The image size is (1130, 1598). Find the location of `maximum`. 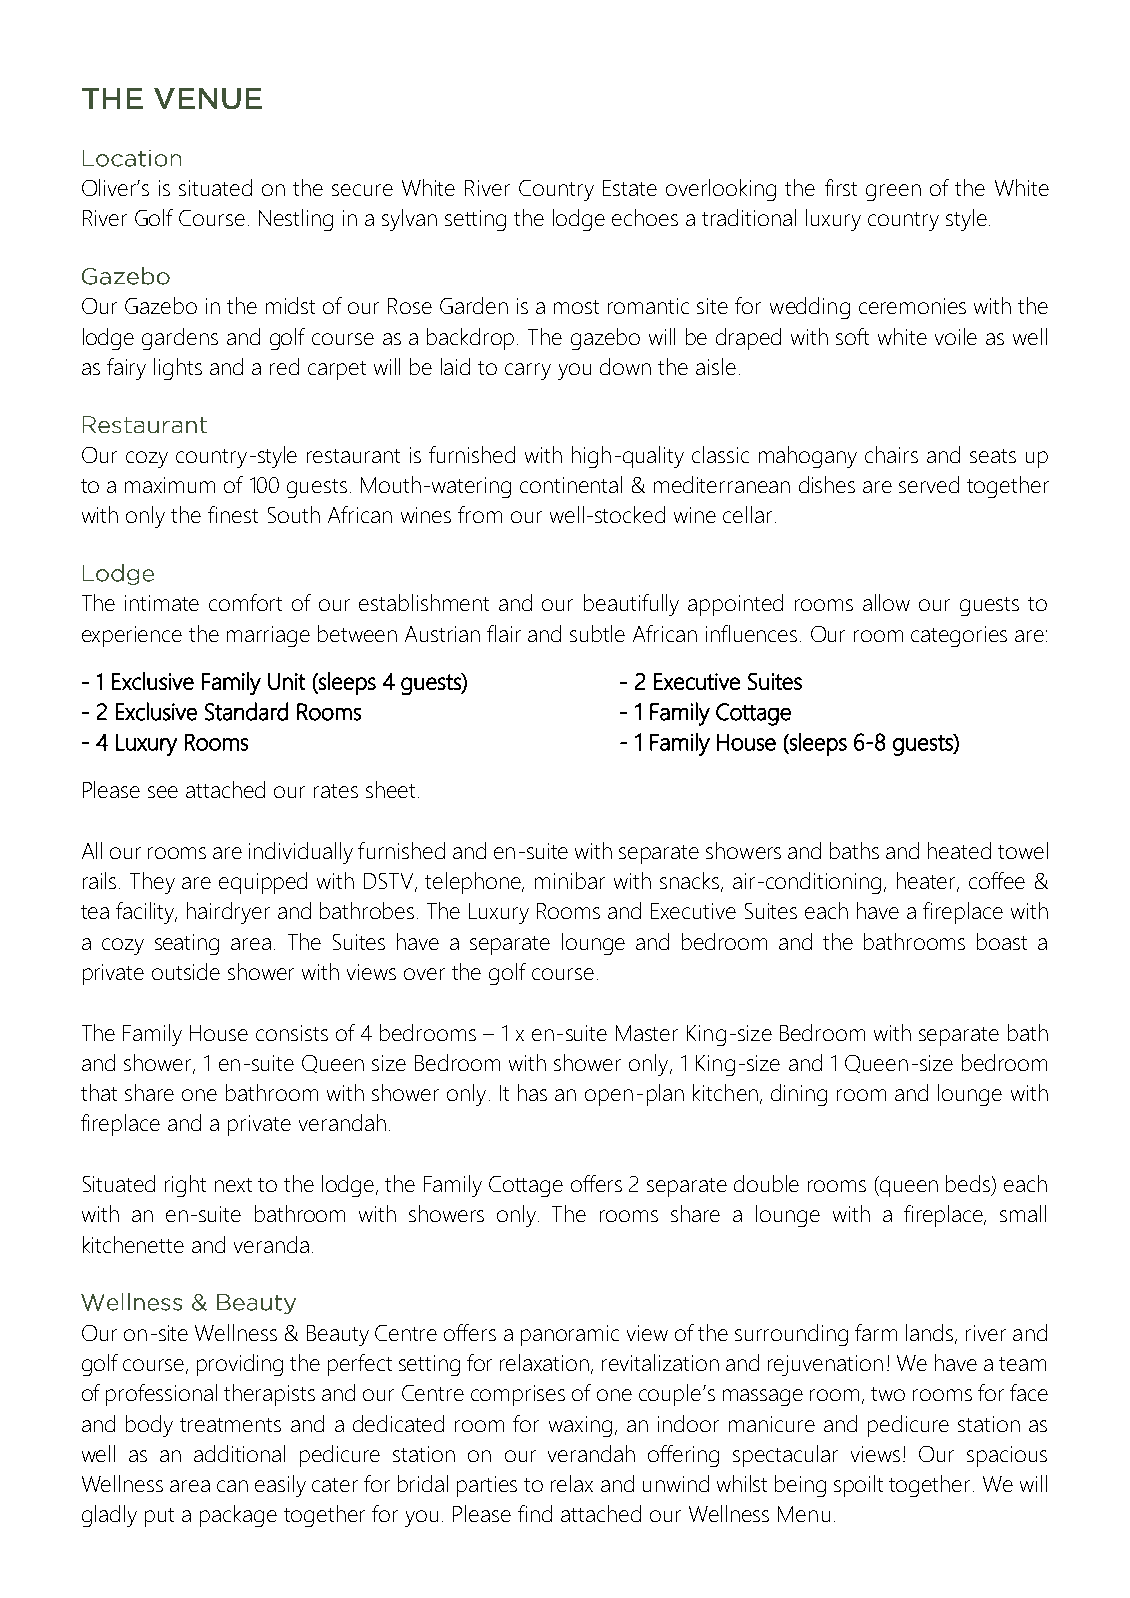

maximum is located at coordinates (170, 485).
